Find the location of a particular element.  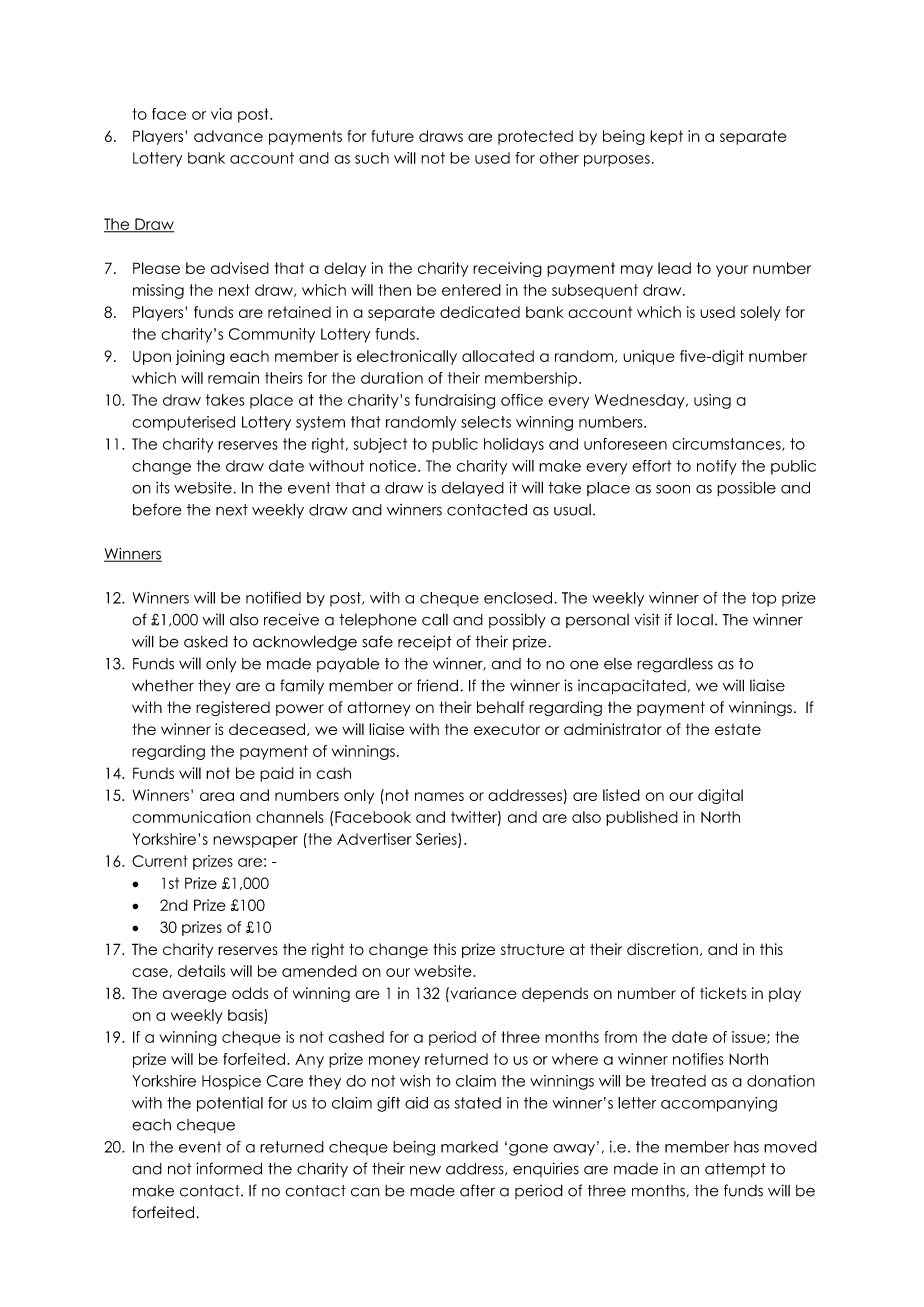

asked is located at coordinates (206, 642).
